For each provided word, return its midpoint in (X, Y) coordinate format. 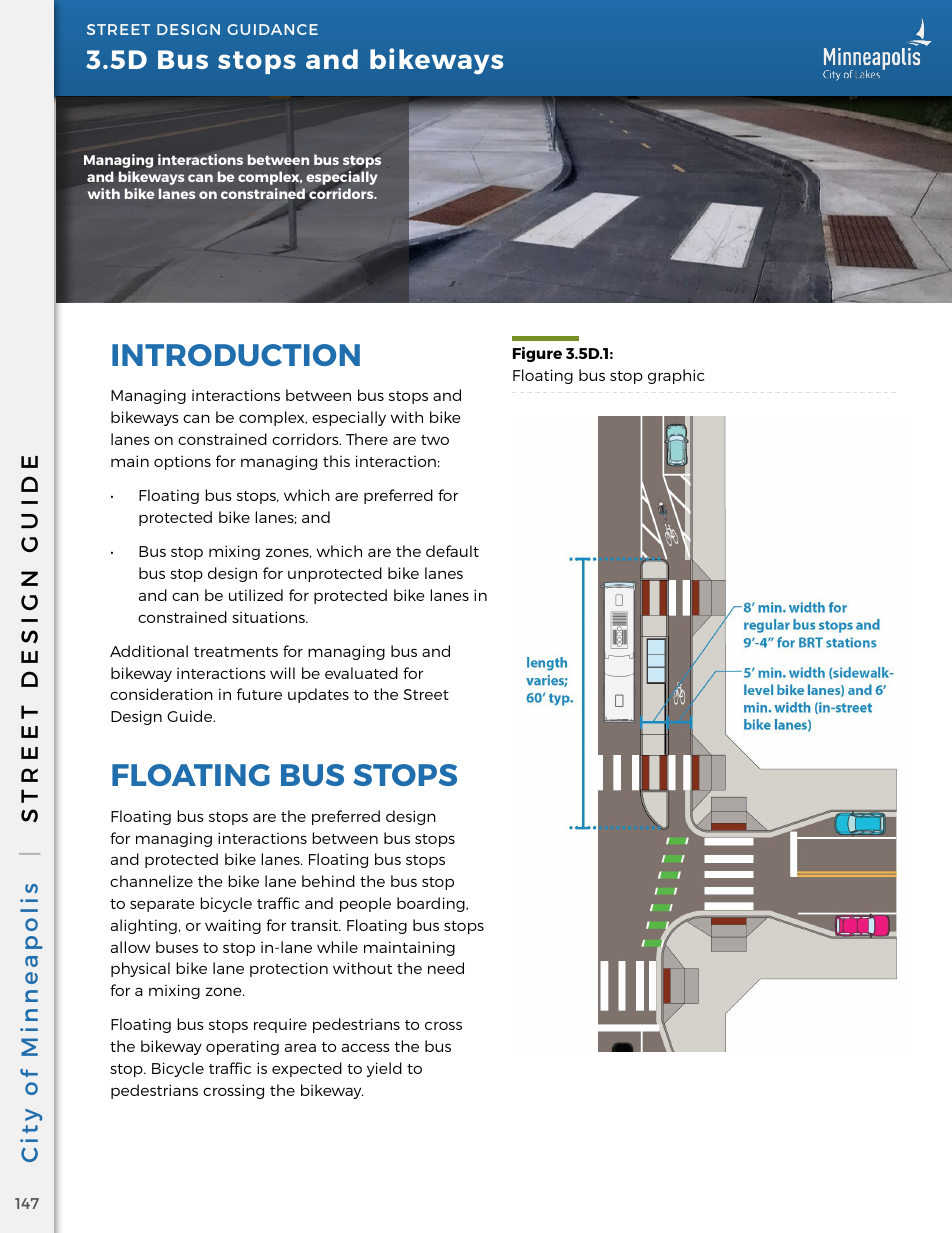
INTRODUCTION (236, 355)
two (435, 440)
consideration (161, 694)
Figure (537, 354)
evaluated (361, 673)
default (452, 551)
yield (384, 1069)
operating (242, 1047)
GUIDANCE (272, 29)
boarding (432, 904)
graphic (676, 376)
